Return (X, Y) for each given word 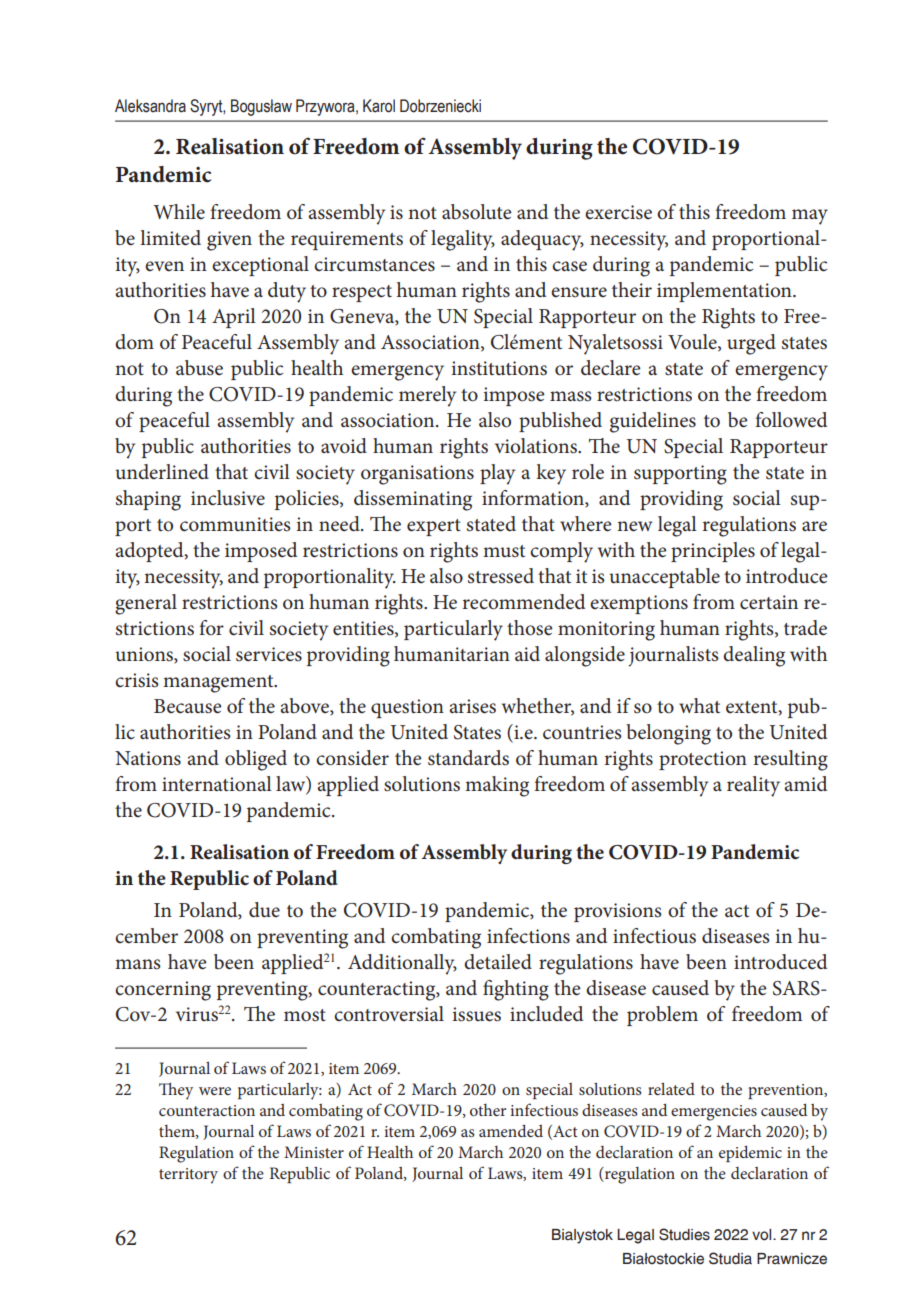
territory (188, 1176)
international (217, 784)
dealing (754, 656)
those (530, 628)
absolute (477, 212)
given (229, 241)
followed (791, 420)
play (497, 474)
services (269, 654)
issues (476, 1014)
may (810, 217)
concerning (163, 991)
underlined (162, 472)
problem (662, 1016)
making (497, 786)
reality (753, 786)
